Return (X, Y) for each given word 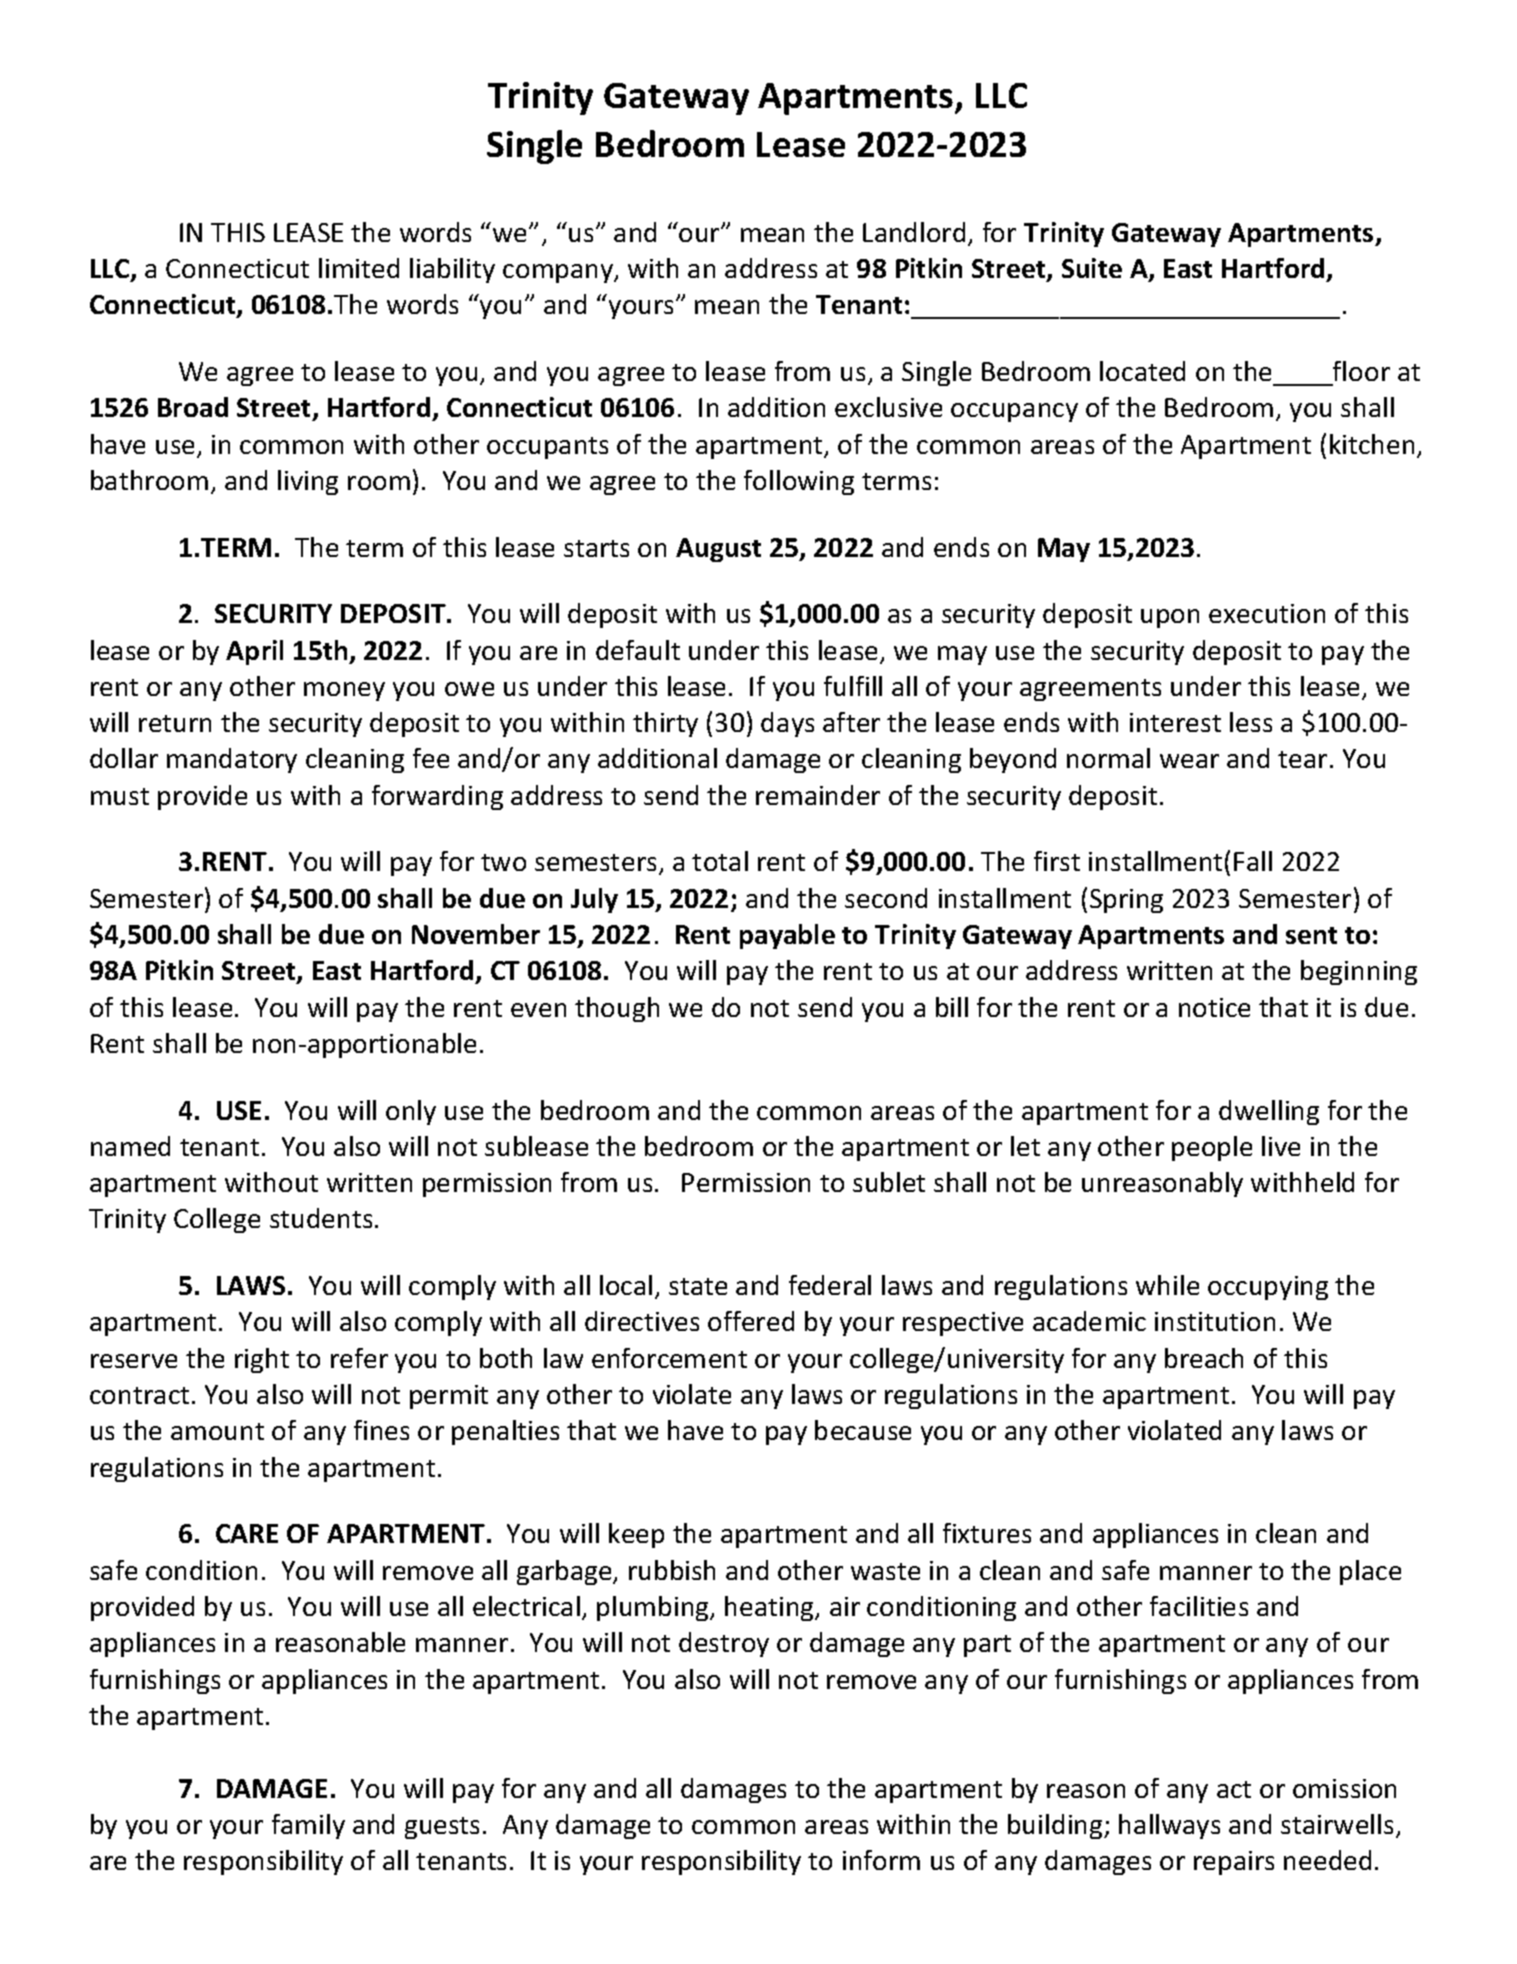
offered (751, 1321)
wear (1189, 761)
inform (881, 1860)
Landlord (914, 232)
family (308, 1826)
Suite (1092, 268)
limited (359, 268)
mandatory (232, 760)
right (262, 1360)
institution (1215, 1321)
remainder (818, 795)
